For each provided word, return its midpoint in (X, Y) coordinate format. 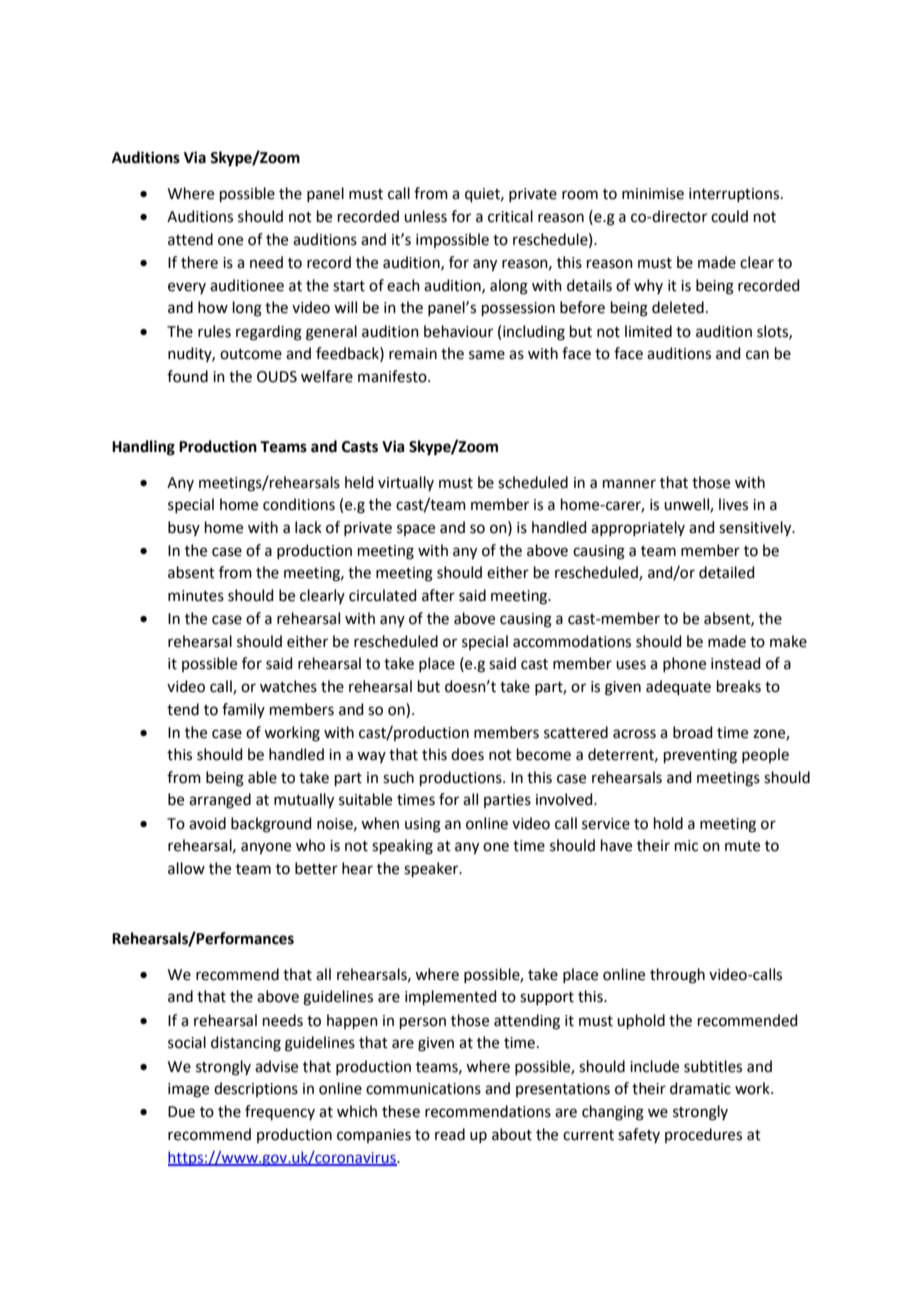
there (199, 262)
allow (186, 868)
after (438, 595)
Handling (143, 448)
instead (736, 663)
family (243, 710)
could (729, 216)
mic (686, 846)
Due (181, 1112)
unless (425, 216)
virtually (406, 483)
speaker (432, 869)
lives (733, 504)
